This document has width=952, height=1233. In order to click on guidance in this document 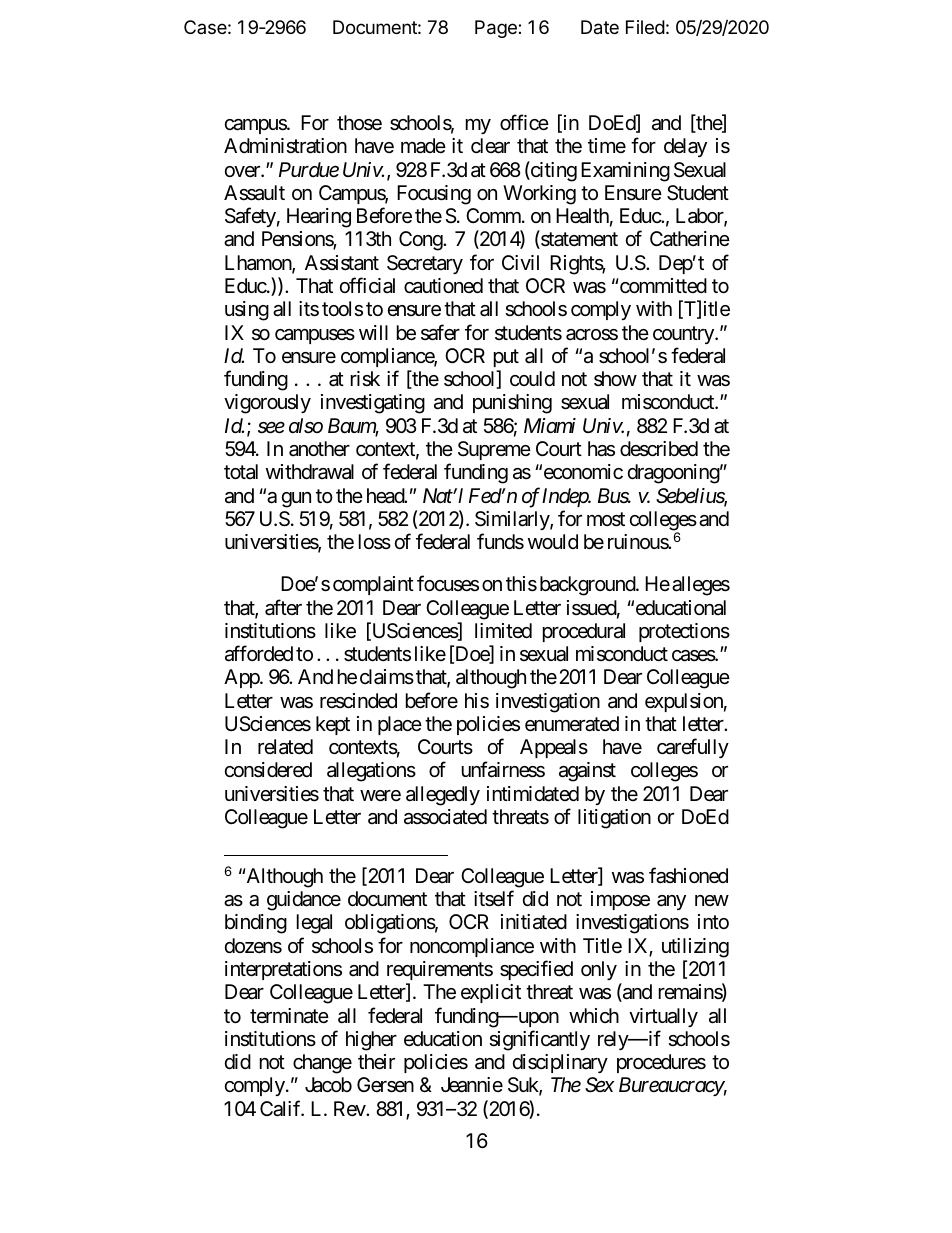, I will do `click(304, 901)`.
